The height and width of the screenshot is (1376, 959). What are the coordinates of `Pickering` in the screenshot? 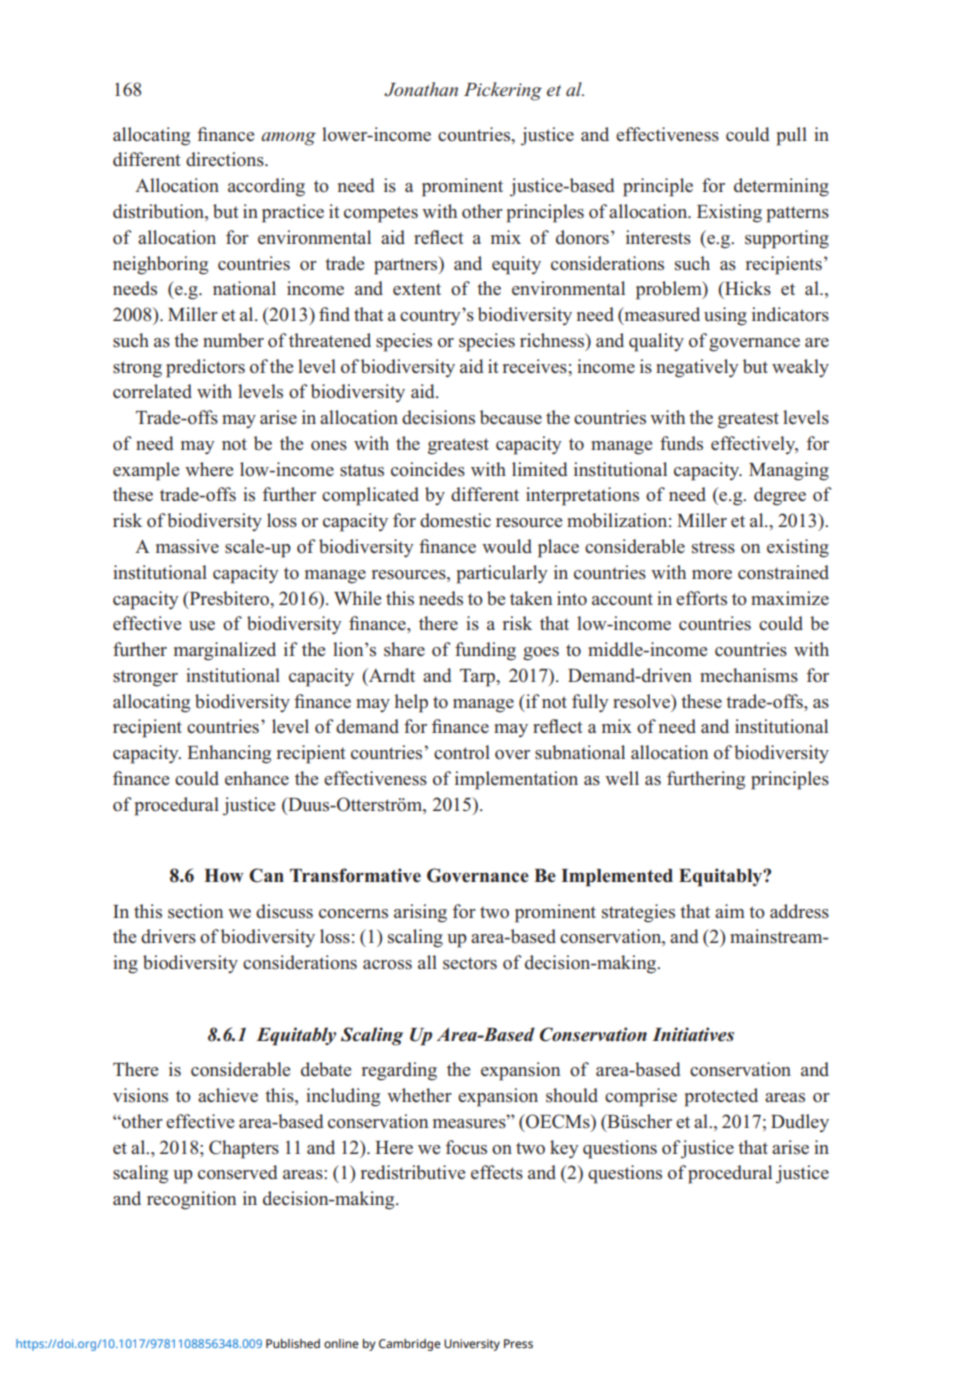 It's located at (503, 91).
